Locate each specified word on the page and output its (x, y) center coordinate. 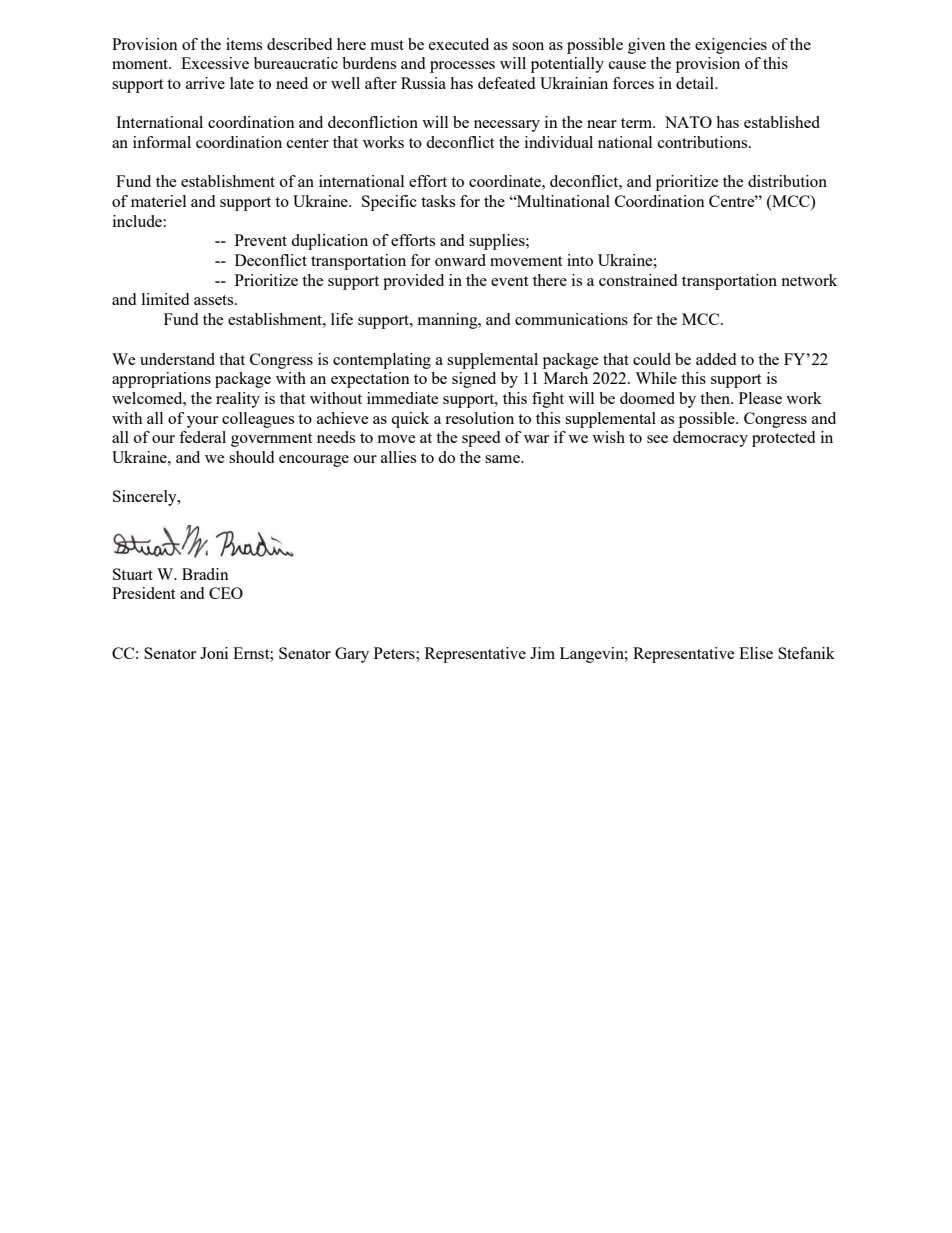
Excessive (215, 63)
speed (481, 439)
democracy (710, 439)
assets (215, 300)
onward (460, 260)
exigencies (731, 46)
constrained (638, 280)
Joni (214, 653)
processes (462, 67)
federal (202, 437)
